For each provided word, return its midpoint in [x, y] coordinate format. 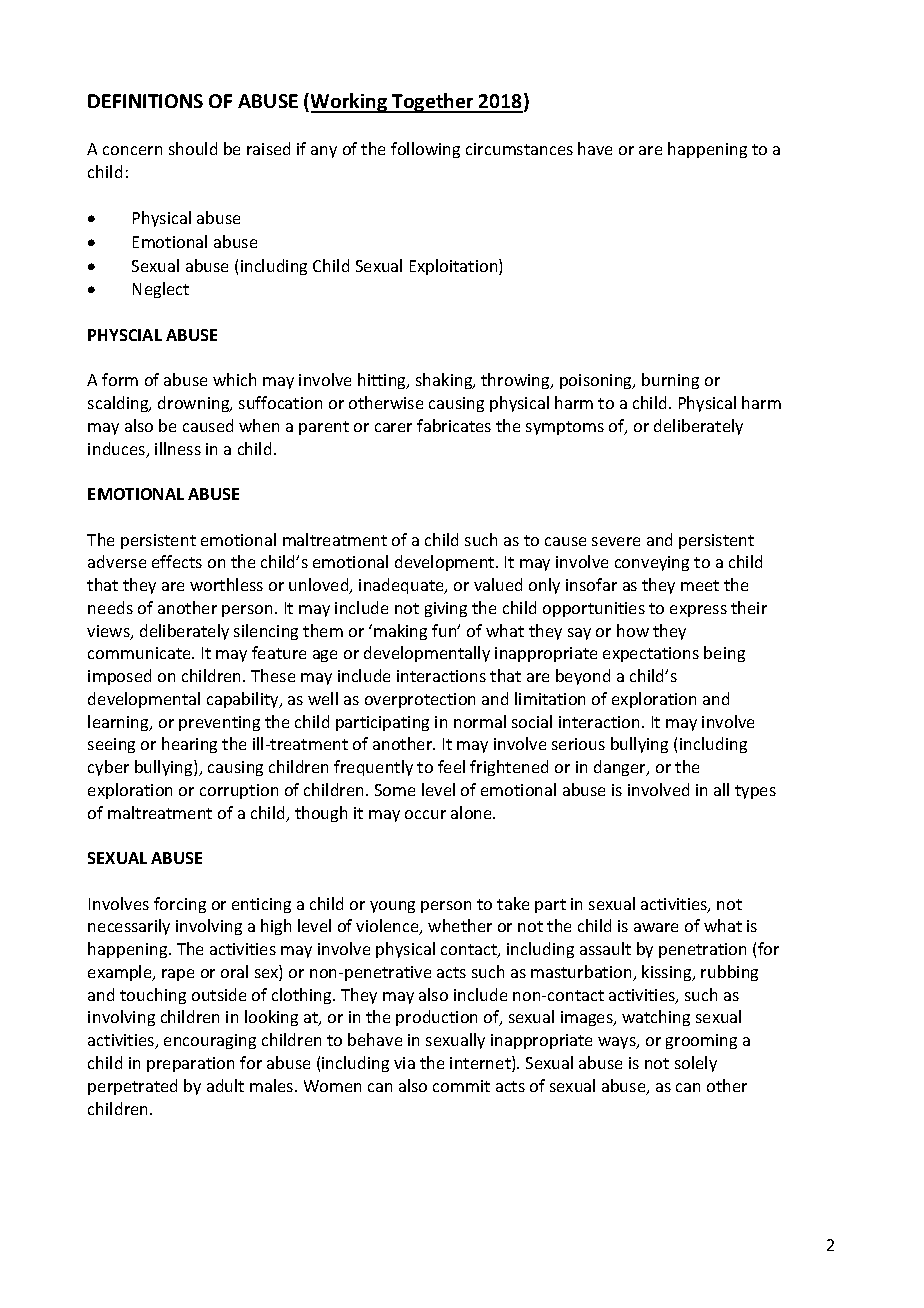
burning [670, 381]
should [193, 148]
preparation [190, 1064]
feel [451, 766]
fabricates [454, 425]
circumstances [519, 149]
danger [621, 768]
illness [178, 448]
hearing [189, 745]
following [425, 150]
